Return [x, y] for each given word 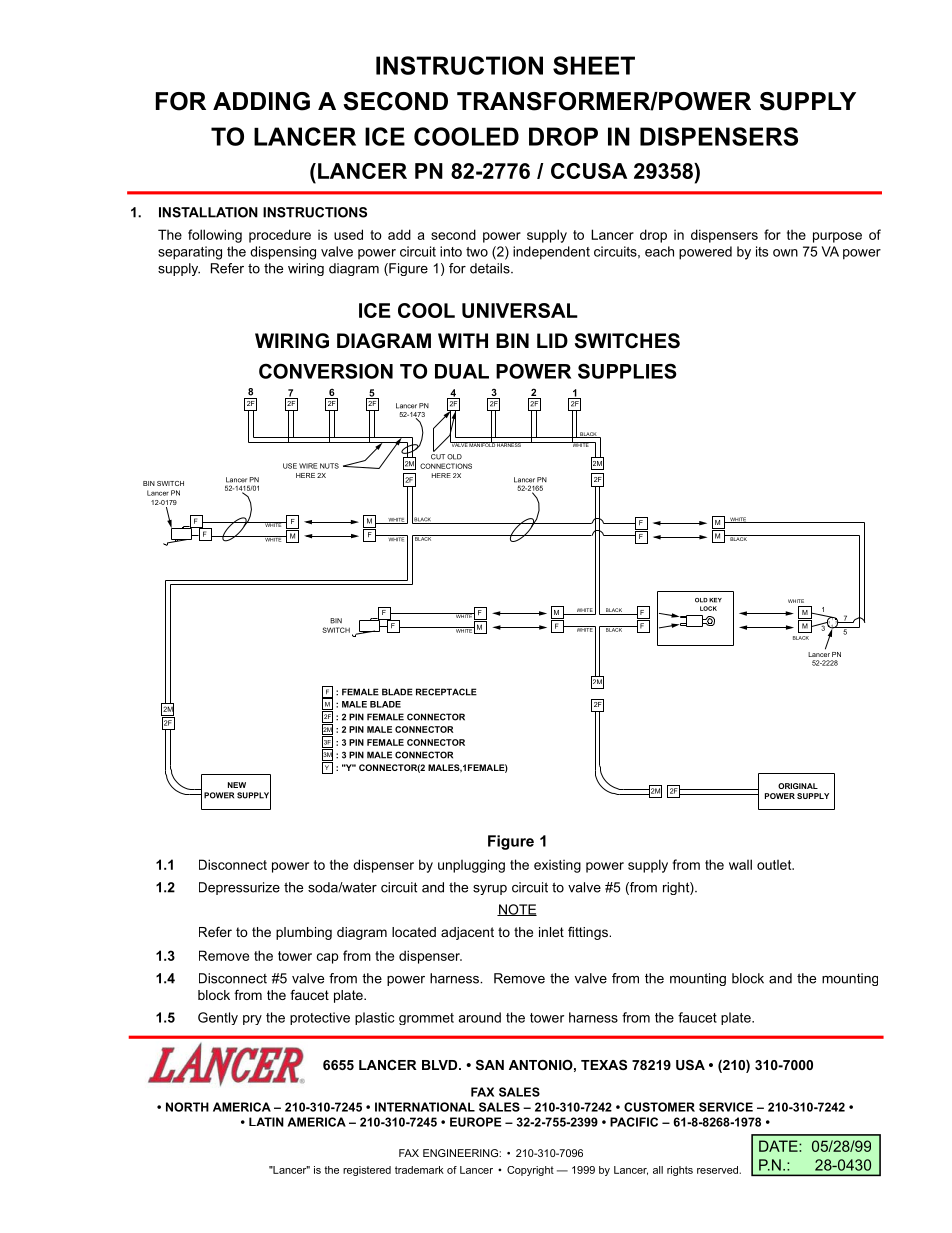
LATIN [266, 1122]
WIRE [308, 466]
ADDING [261, 101]
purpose [837, 237]
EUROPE [475, 1122]
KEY [715, 600]
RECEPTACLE [446, 692]
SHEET [594, 65]
